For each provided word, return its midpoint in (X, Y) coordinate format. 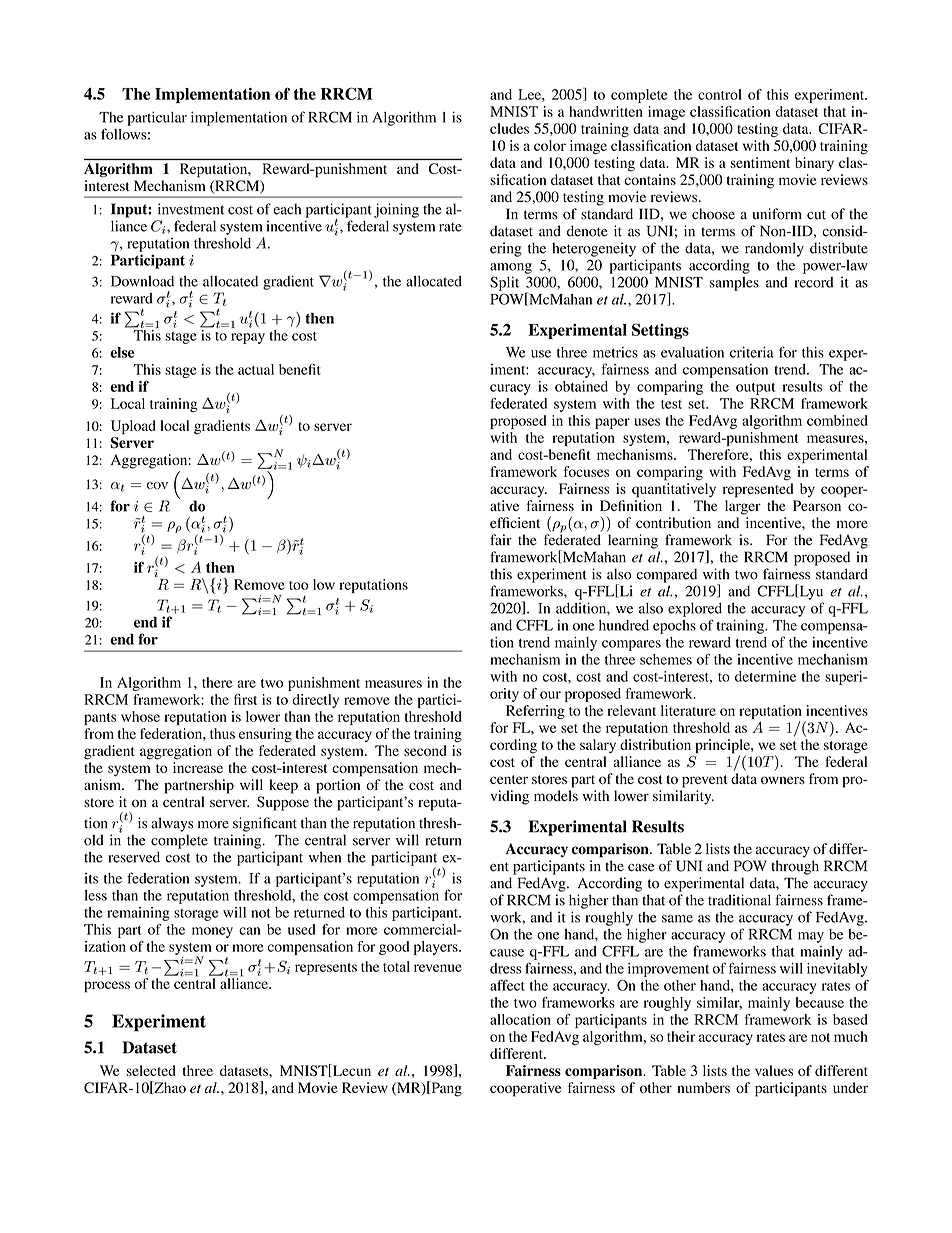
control (720, 94)
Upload (133, 427)
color (550, 145)
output (755, 389)
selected (151, 1070)
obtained (581, 386)
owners (783, 780)
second (425, 750)
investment (191, 209)
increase (198, 767)
